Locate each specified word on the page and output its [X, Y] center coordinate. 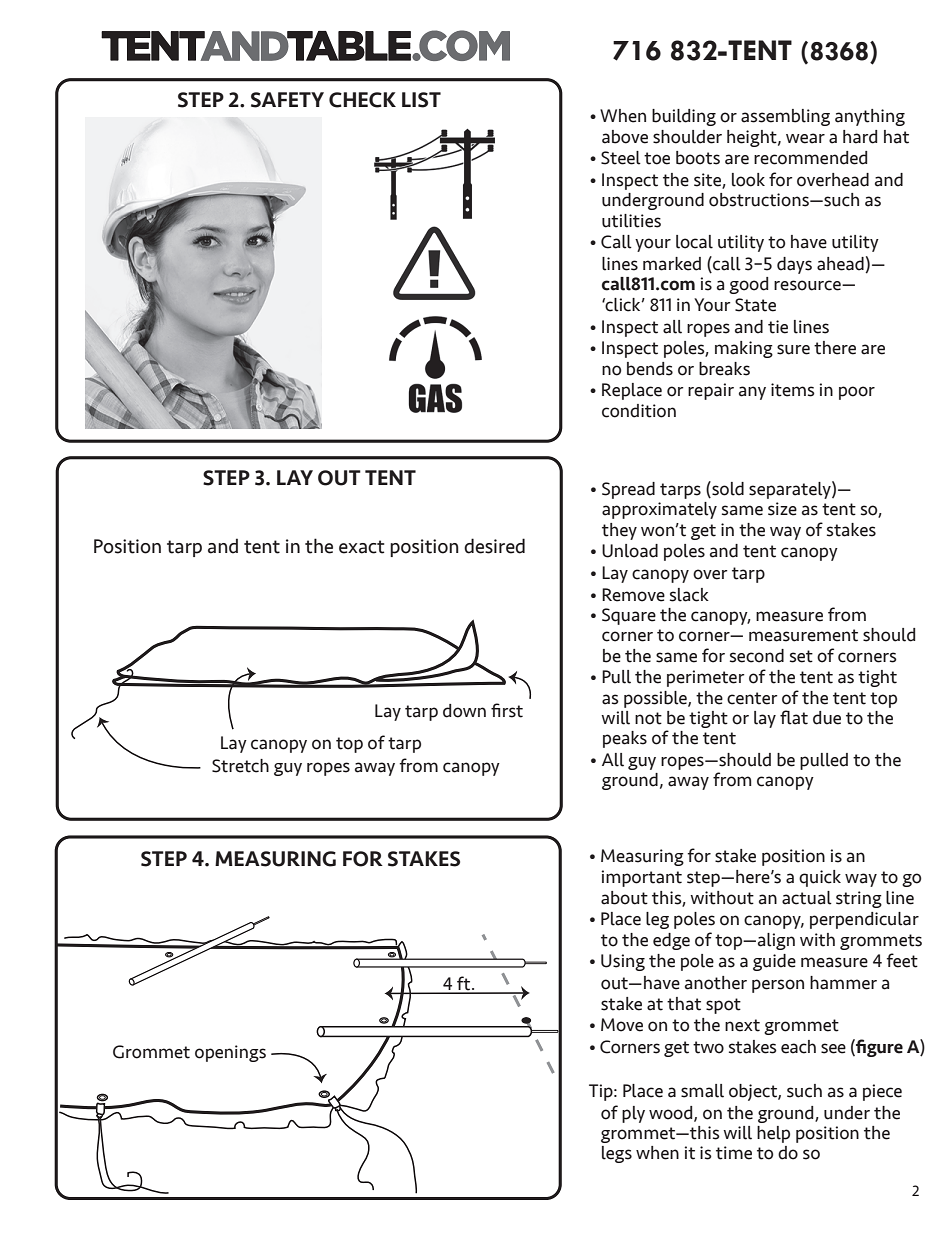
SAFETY [287, 100]
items [793, 390]
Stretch [240, 766]
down [464, 711]
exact [361, 547]
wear [805, 138]
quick [820, 878]
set [801, 656]
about [624, 898]
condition [639, 411]
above [625, 137]
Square [629, 616]
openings [230, 1053]
